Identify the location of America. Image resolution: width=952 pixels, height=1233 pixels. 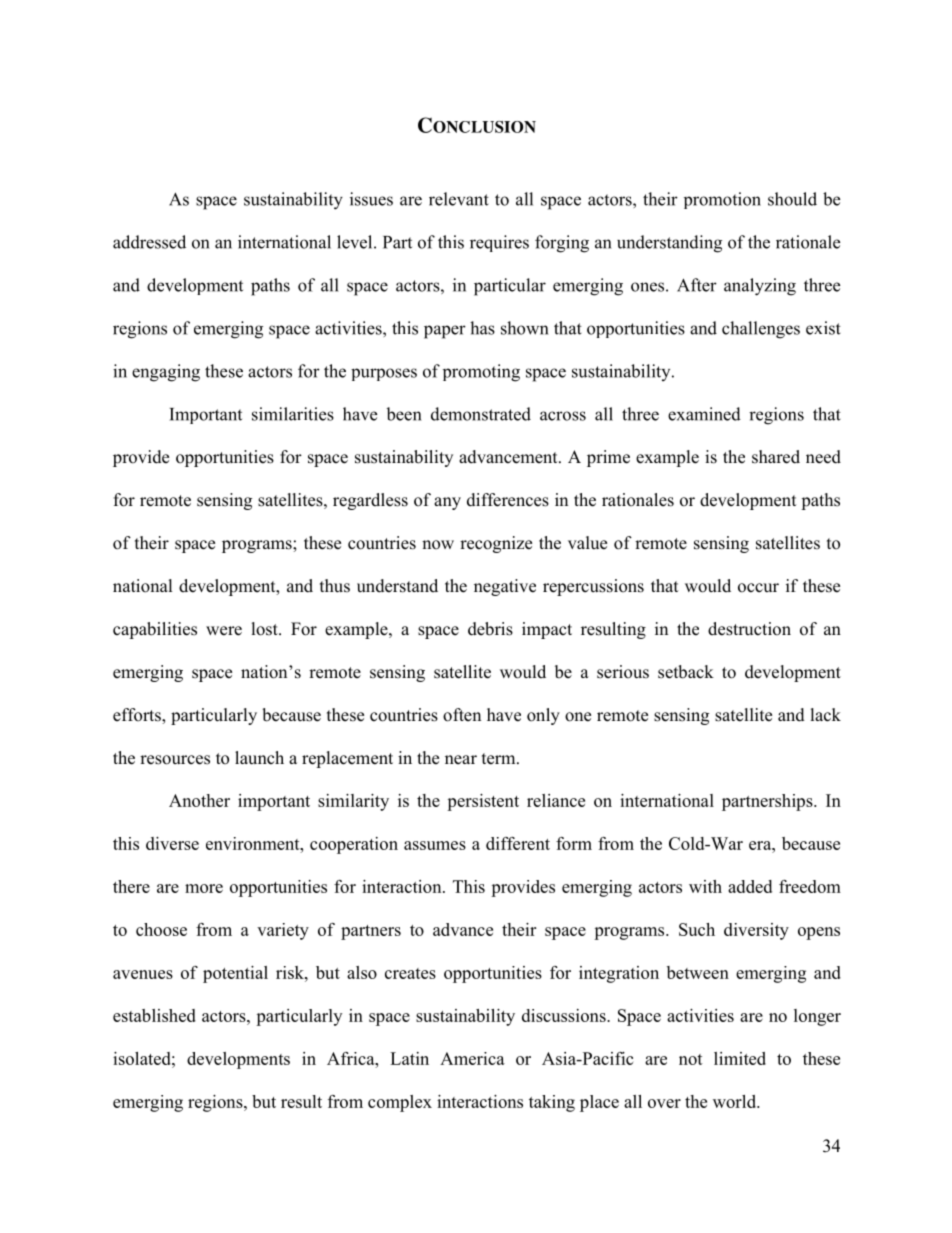
(472, 1058).
